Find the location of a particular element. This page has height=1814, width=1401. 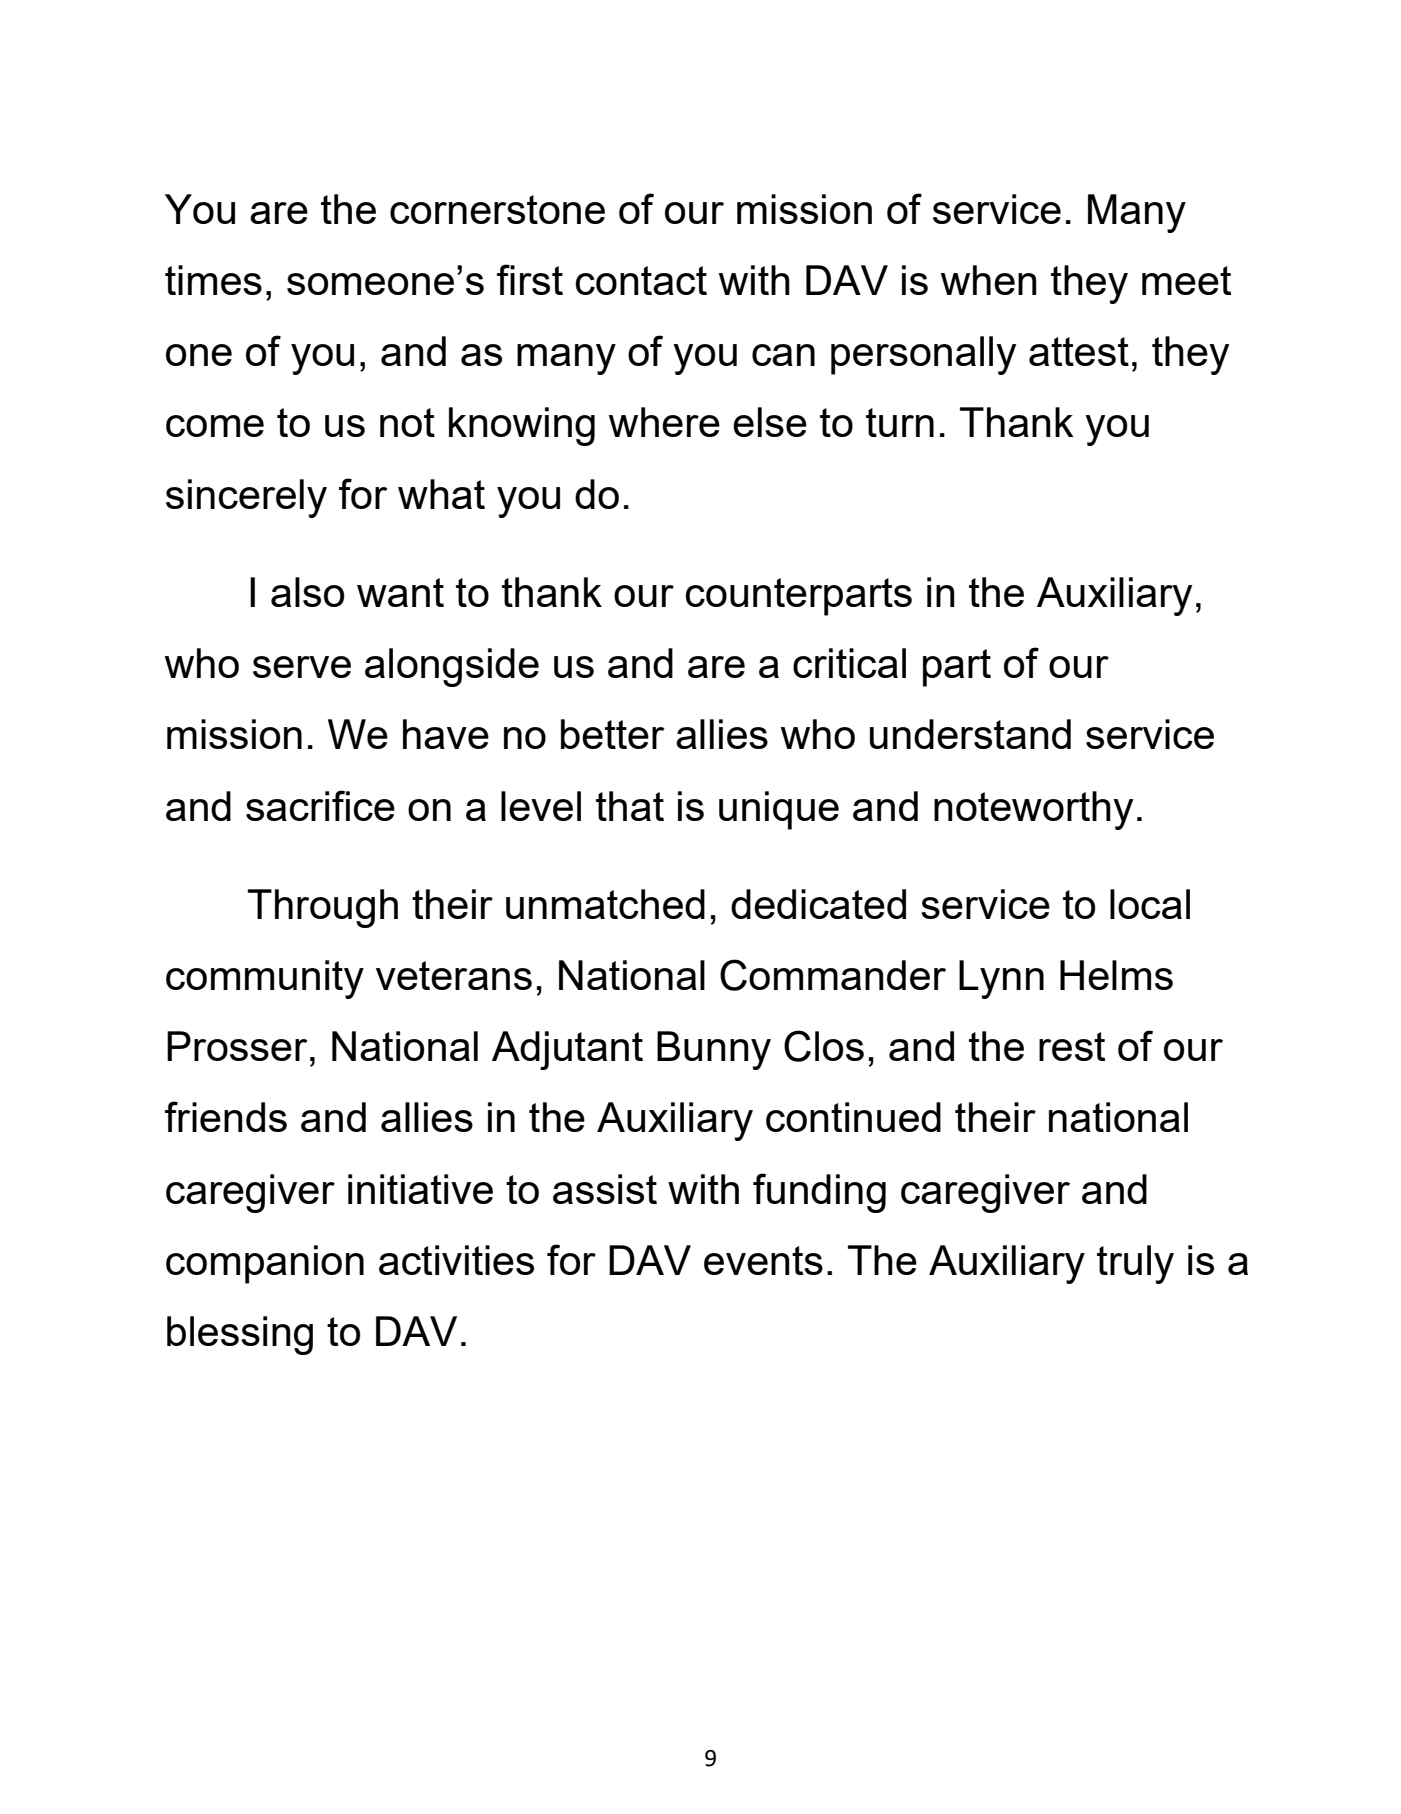

contact is located at coordinates (641, 280).
